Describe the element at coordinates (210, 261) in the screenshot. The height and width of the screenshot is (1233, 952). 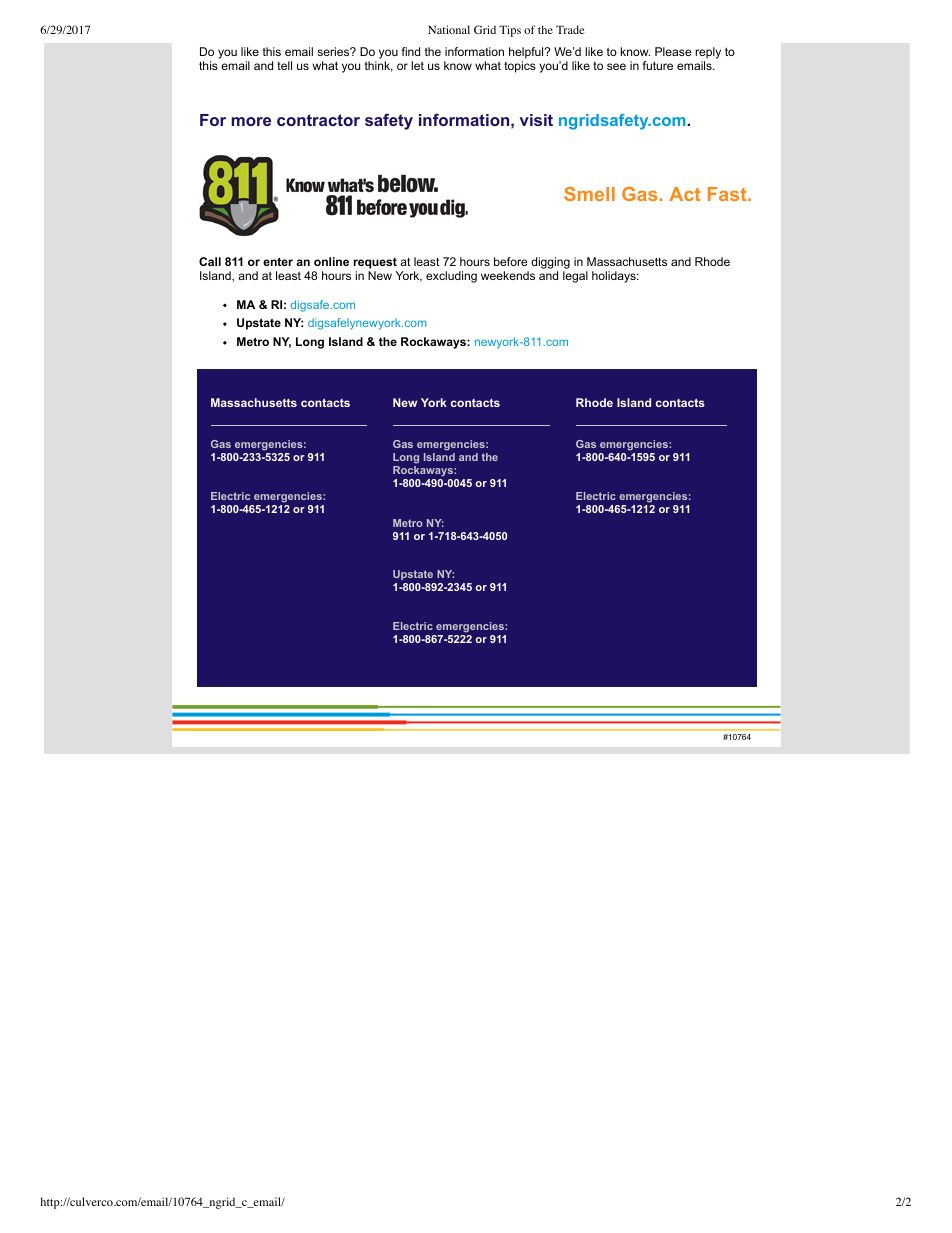
I see `Call` at that location.
